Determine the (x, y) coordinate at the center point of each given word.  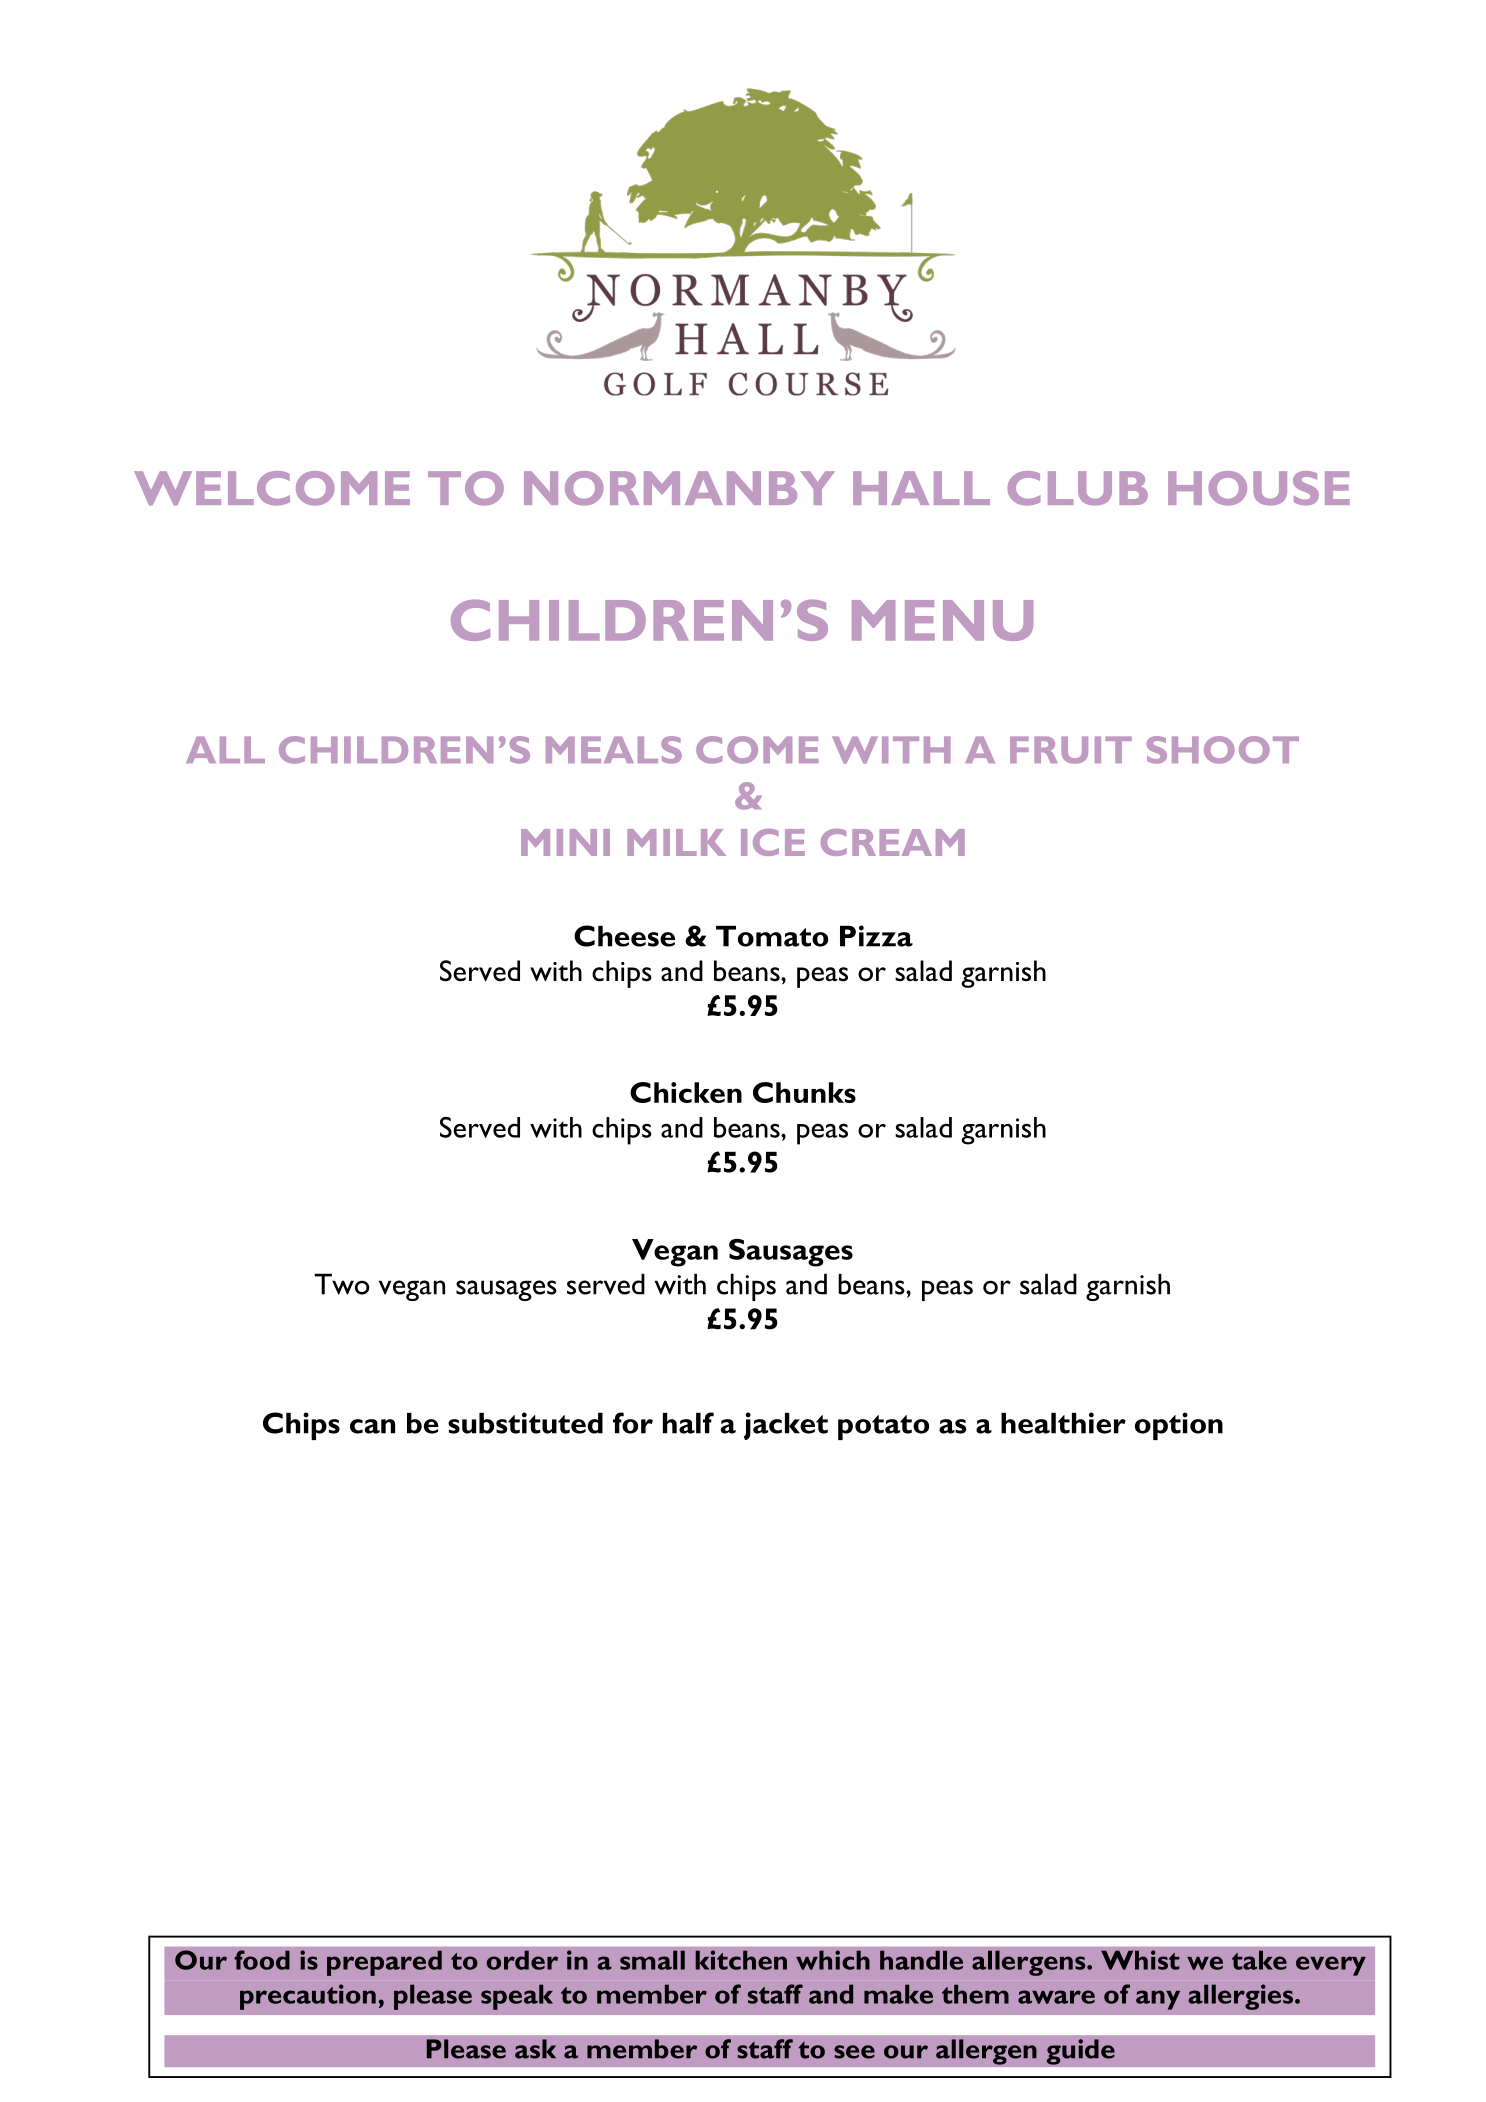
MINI (565, 842)
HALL (921, 488)
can (372, 1426)
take (1259, 1960)
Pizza (876, 936)
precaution (308, 1997)
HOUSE (1259, 488)
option (1179, 1426)
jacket (786, 1426)
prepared (384, 1963)
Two (341, 1284)
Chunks (804, 1092)
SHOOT (1223, 750)
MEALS (614, 750)
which (833, 1960)
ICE (773, 842)
